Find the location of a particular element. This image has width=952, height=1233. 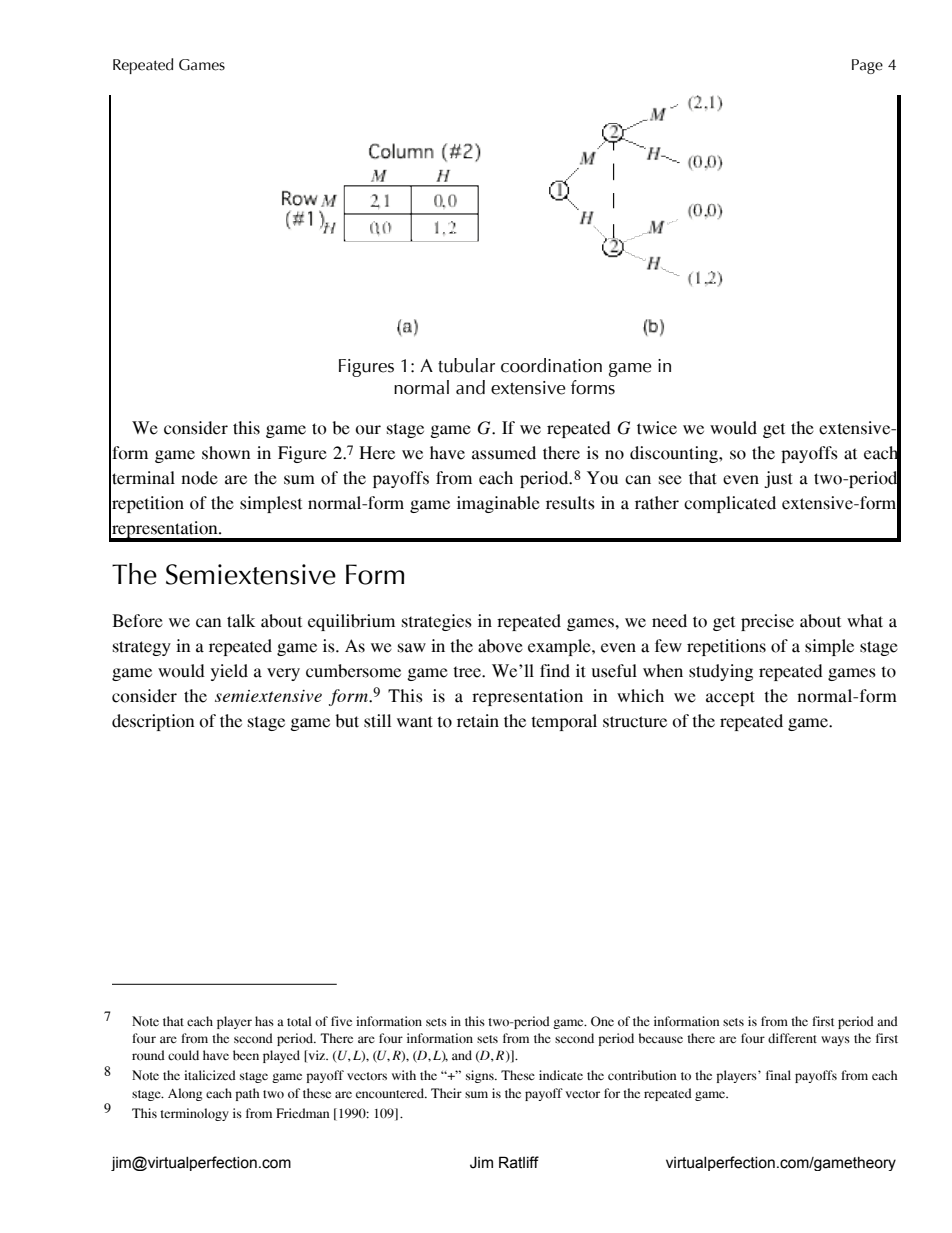

twice is located at coordinates (657, 428).
